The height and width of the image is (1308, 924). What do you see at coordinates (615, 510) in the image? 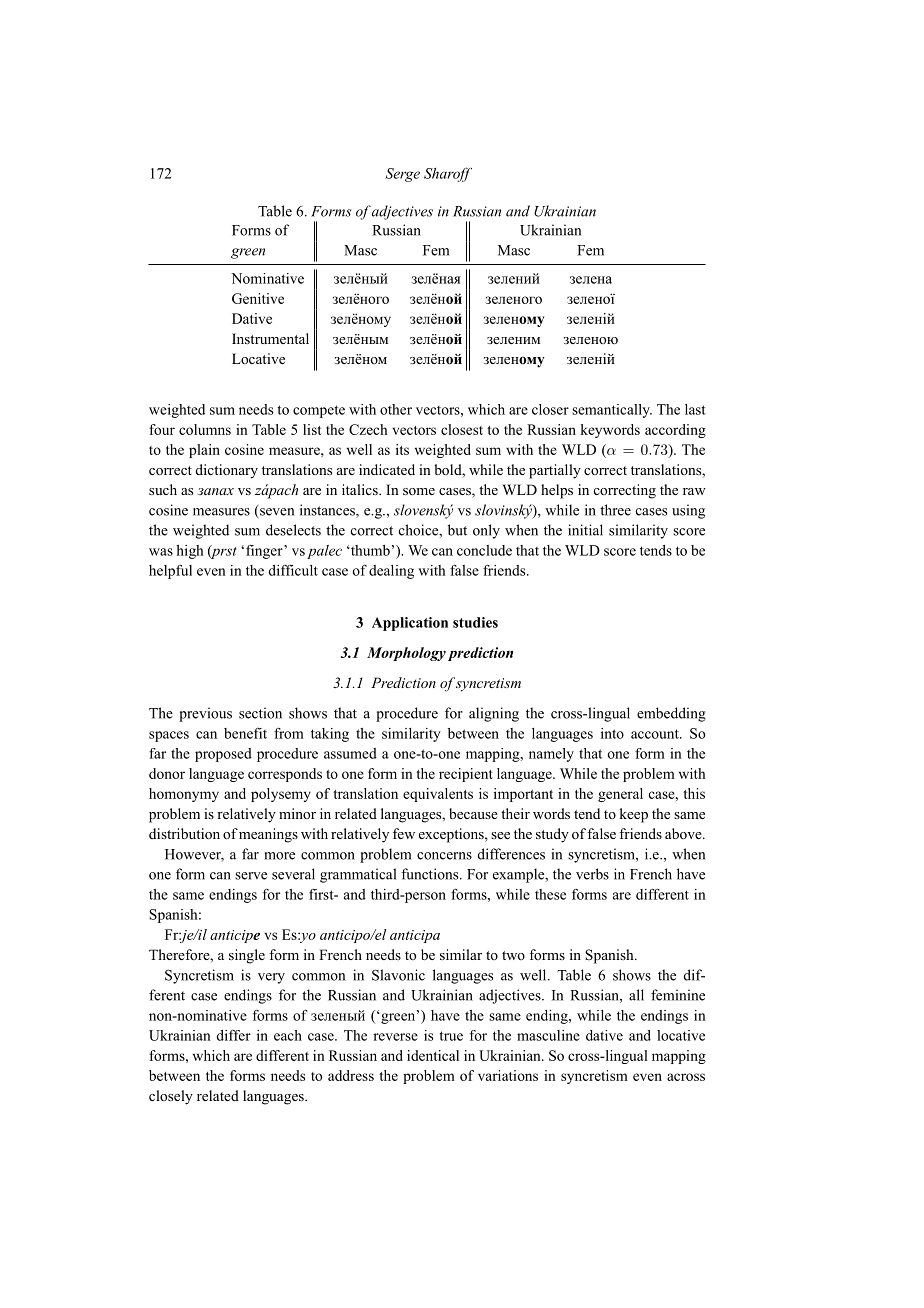
I see `three` at bounding box center [615, 510].
